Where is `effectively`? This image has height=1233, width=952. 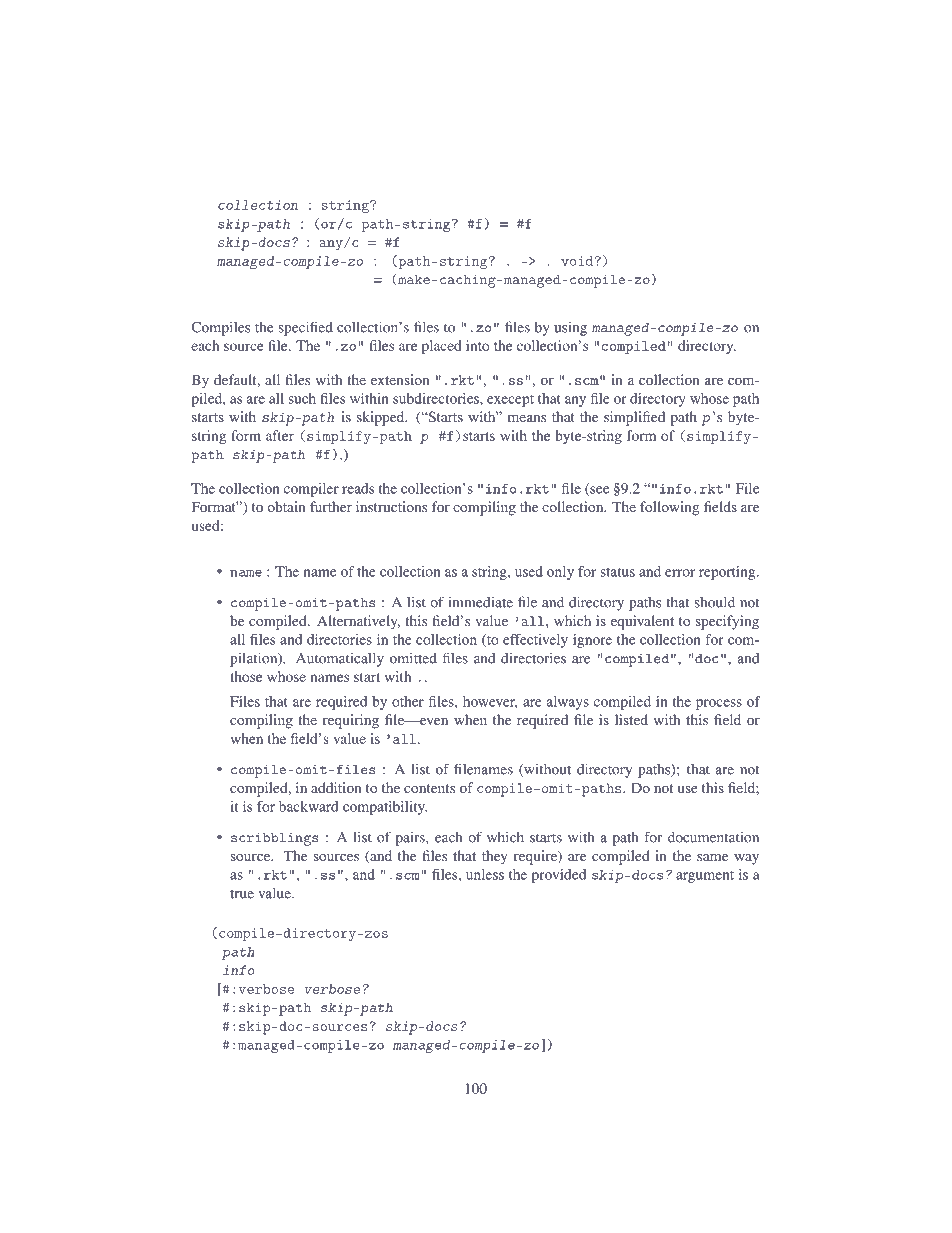 effectively is located at coordinates (535, 641).
